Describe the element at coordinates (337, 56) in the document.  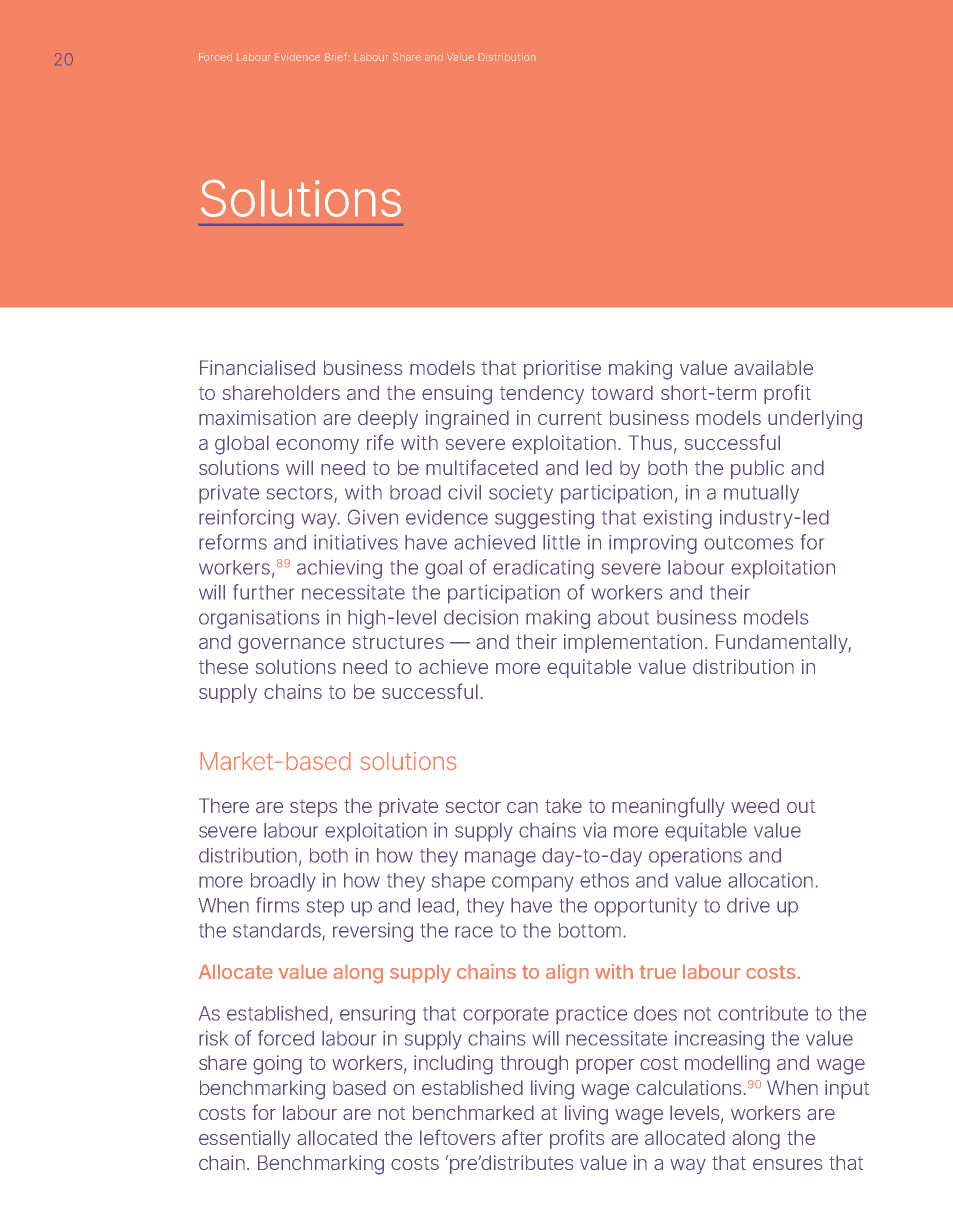
I see `Brief` at that location.
